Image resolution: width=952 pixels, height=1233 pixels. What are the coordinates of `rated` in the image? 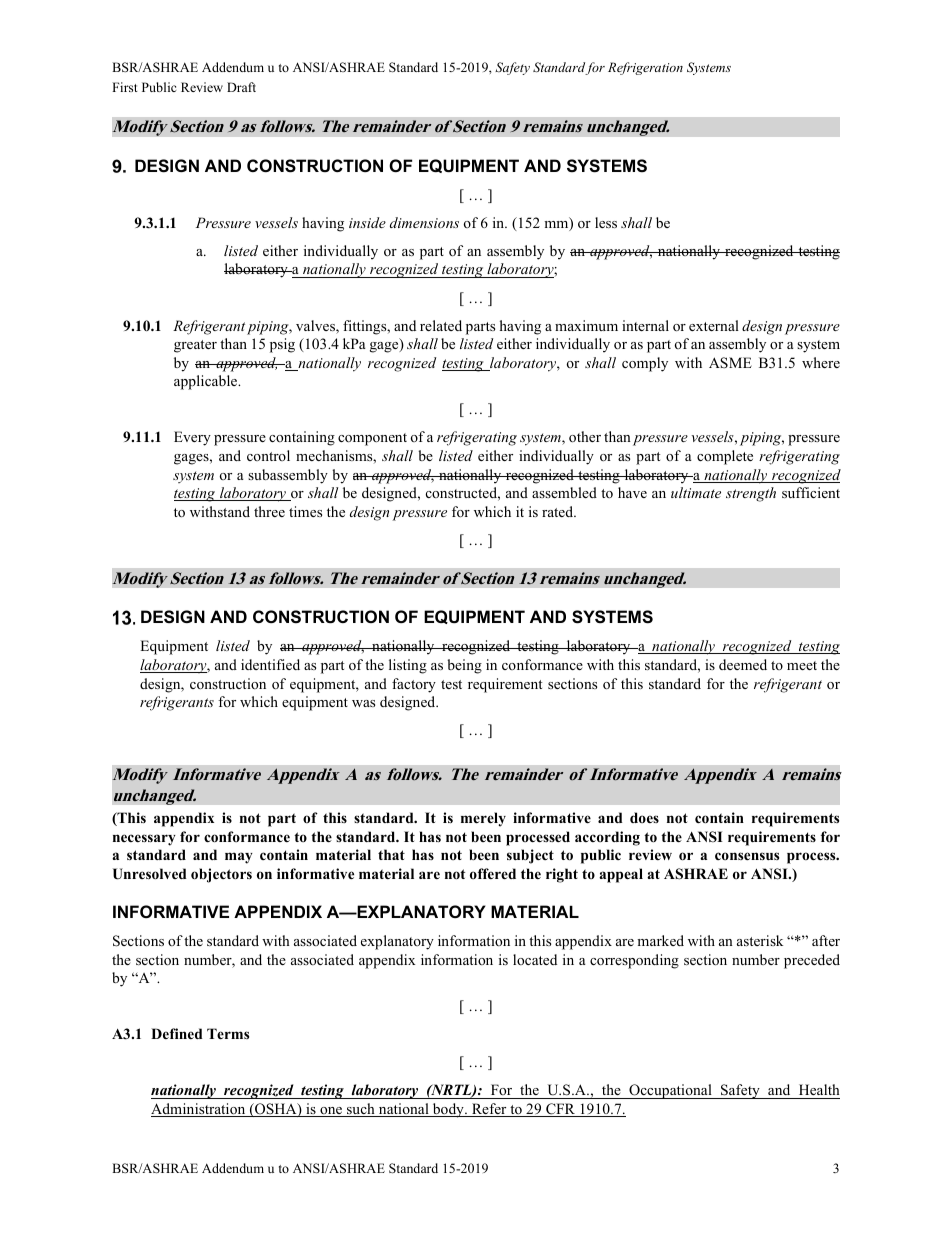 It's located at (559, 511).
